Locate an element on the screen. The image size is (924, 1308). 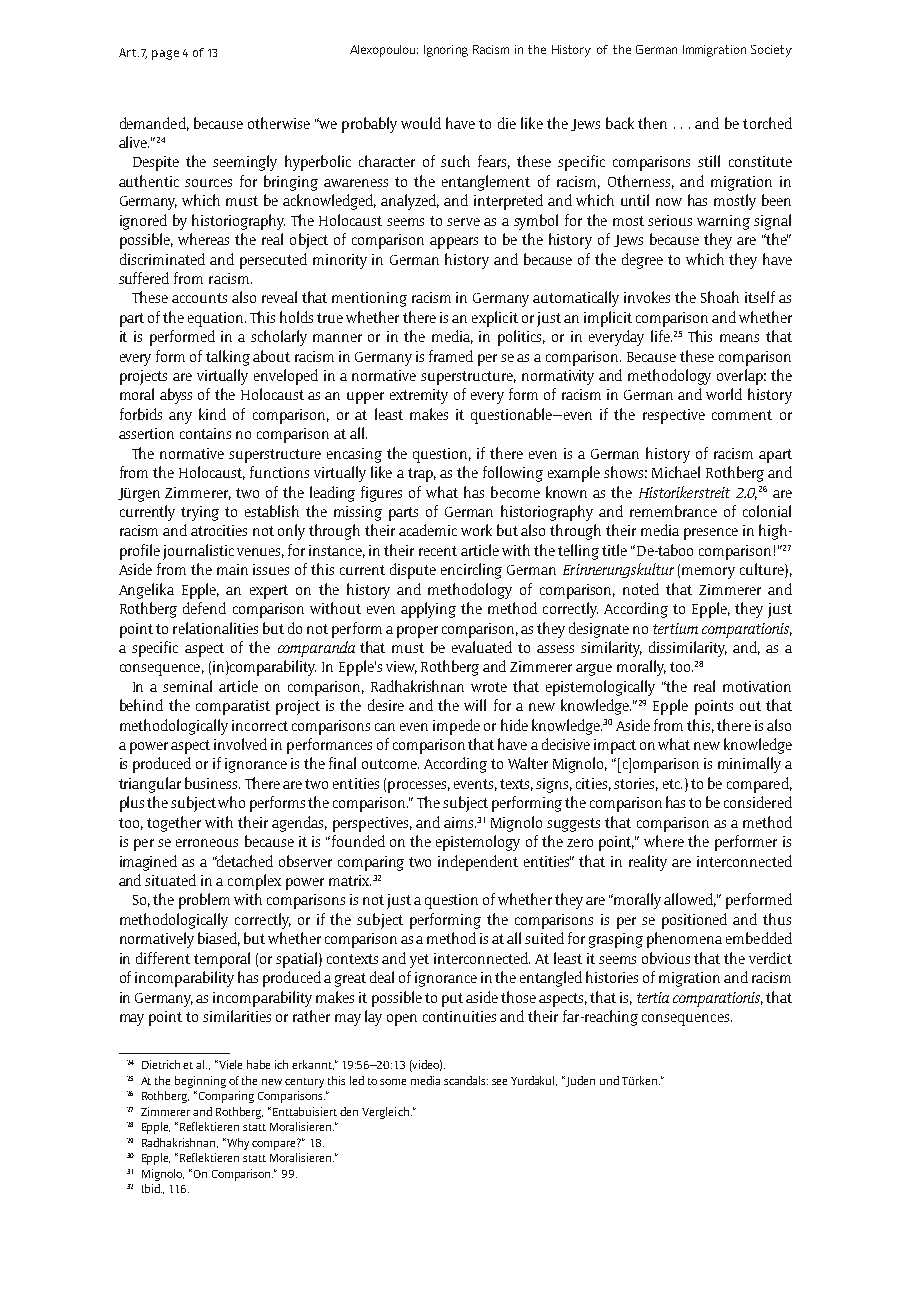
problem is located at coordinates (204, 901).
